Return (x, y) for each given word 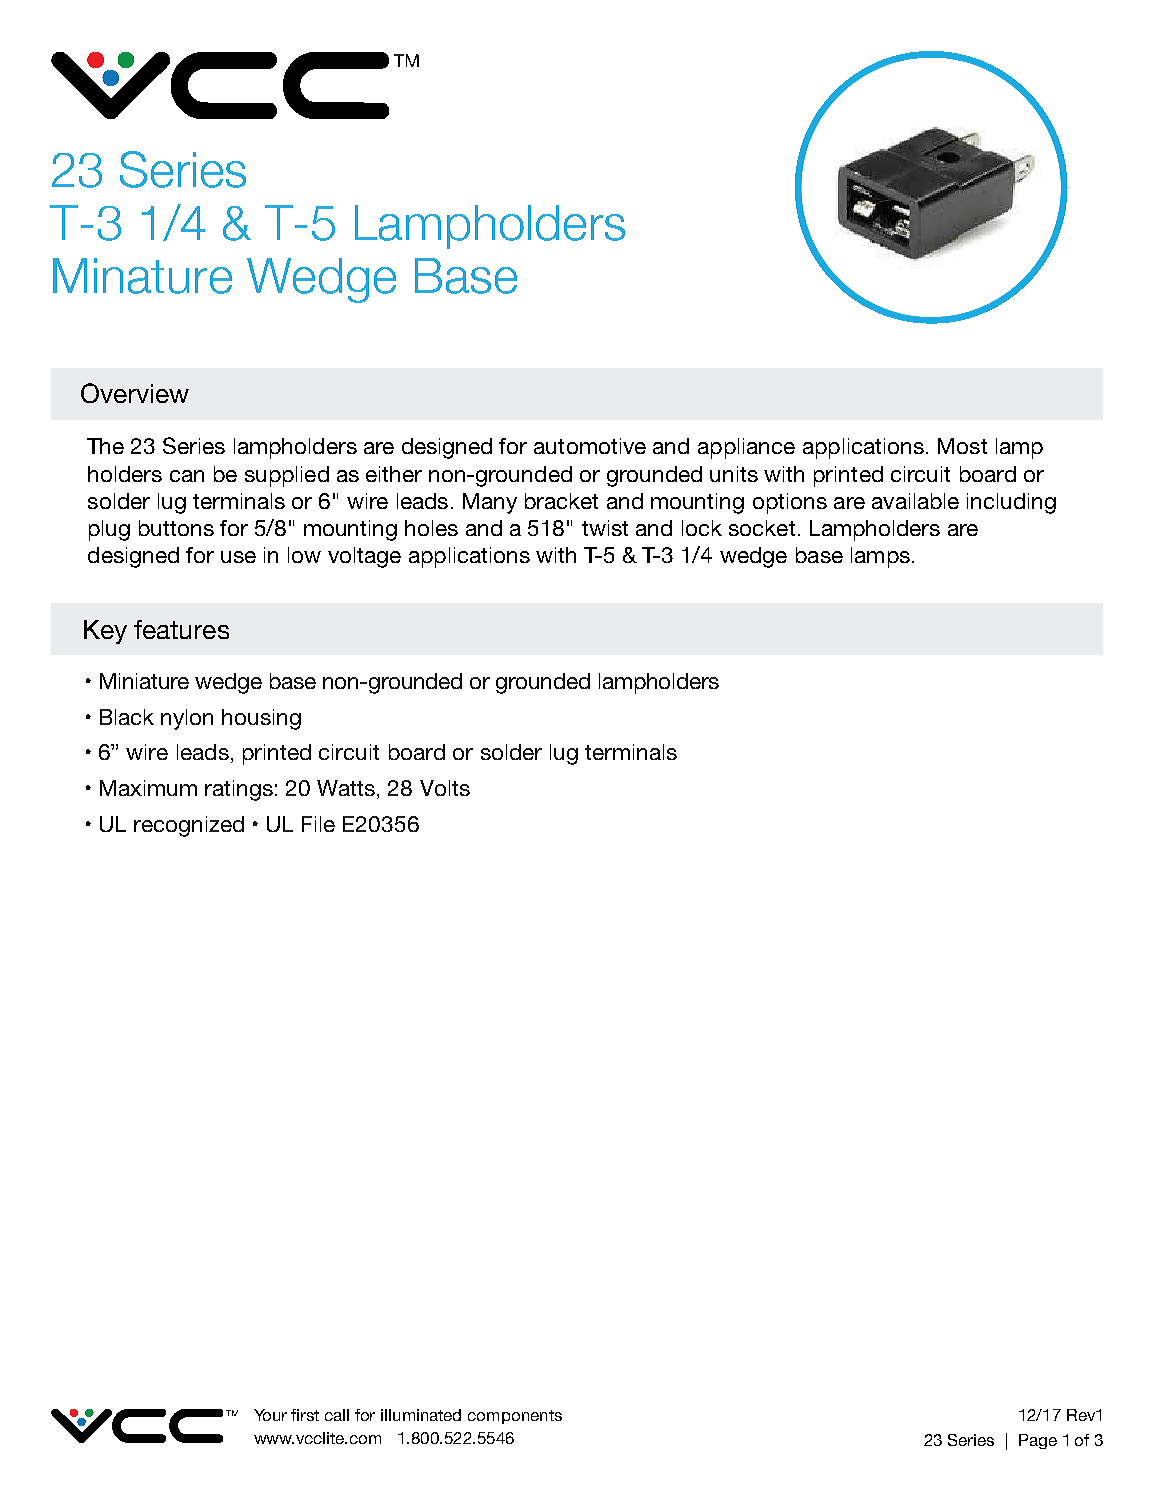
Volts (445, 788)
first (305, 1415)
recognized (189, 826)
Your (270, 1415)
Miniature (144, 681)
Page (1038, 1441)
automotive (590, 446)
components (515, 1417)
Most (962, 446)
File (318, 824)
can (187, 476)
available (915, 501)
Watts (346, 788)
